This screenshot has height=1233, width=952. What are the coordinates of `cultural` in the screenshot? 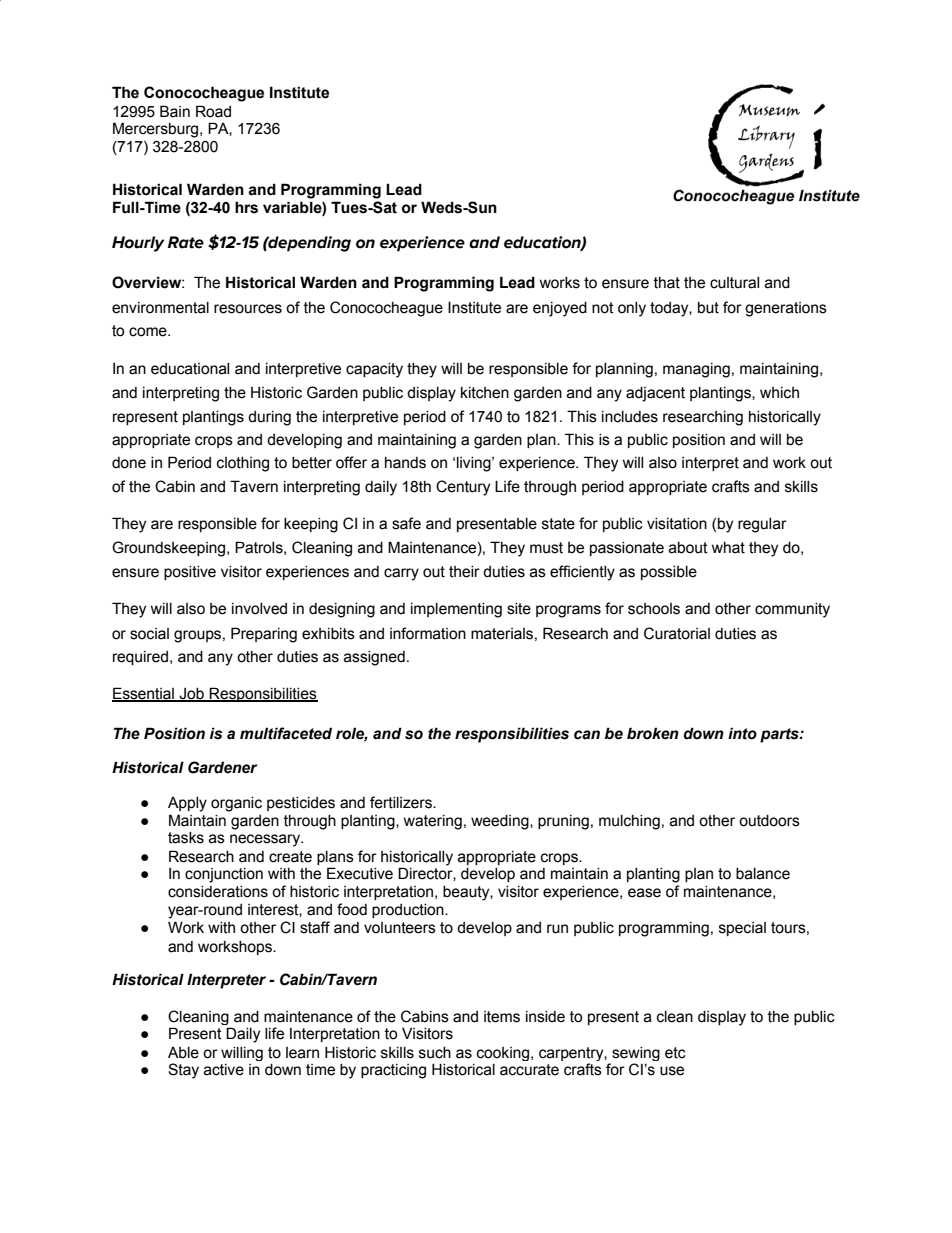 It's located at (734, 283).
